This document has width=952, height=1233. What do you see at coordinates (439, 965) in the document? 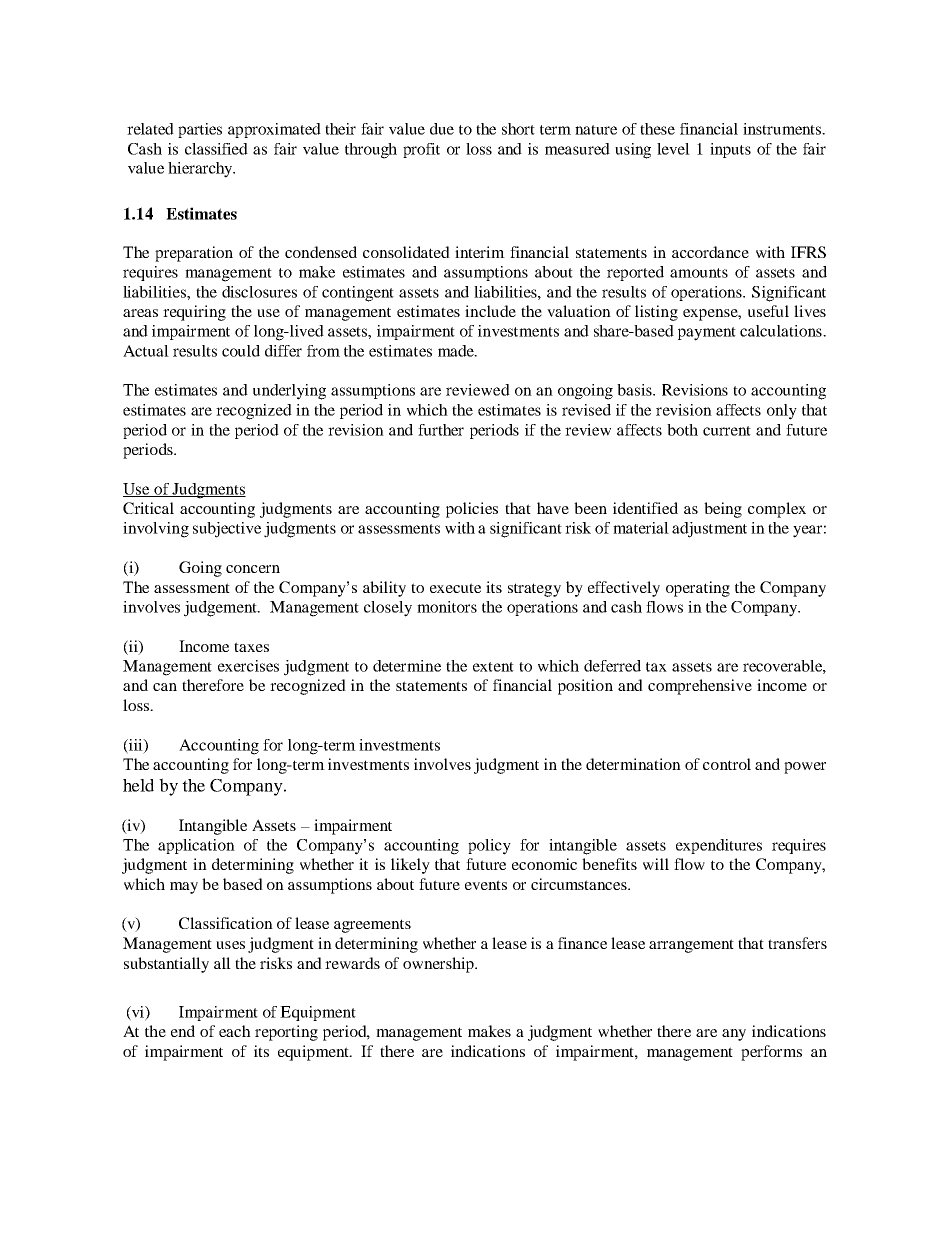
I see `ownership` at bounding box center [439, 965].
